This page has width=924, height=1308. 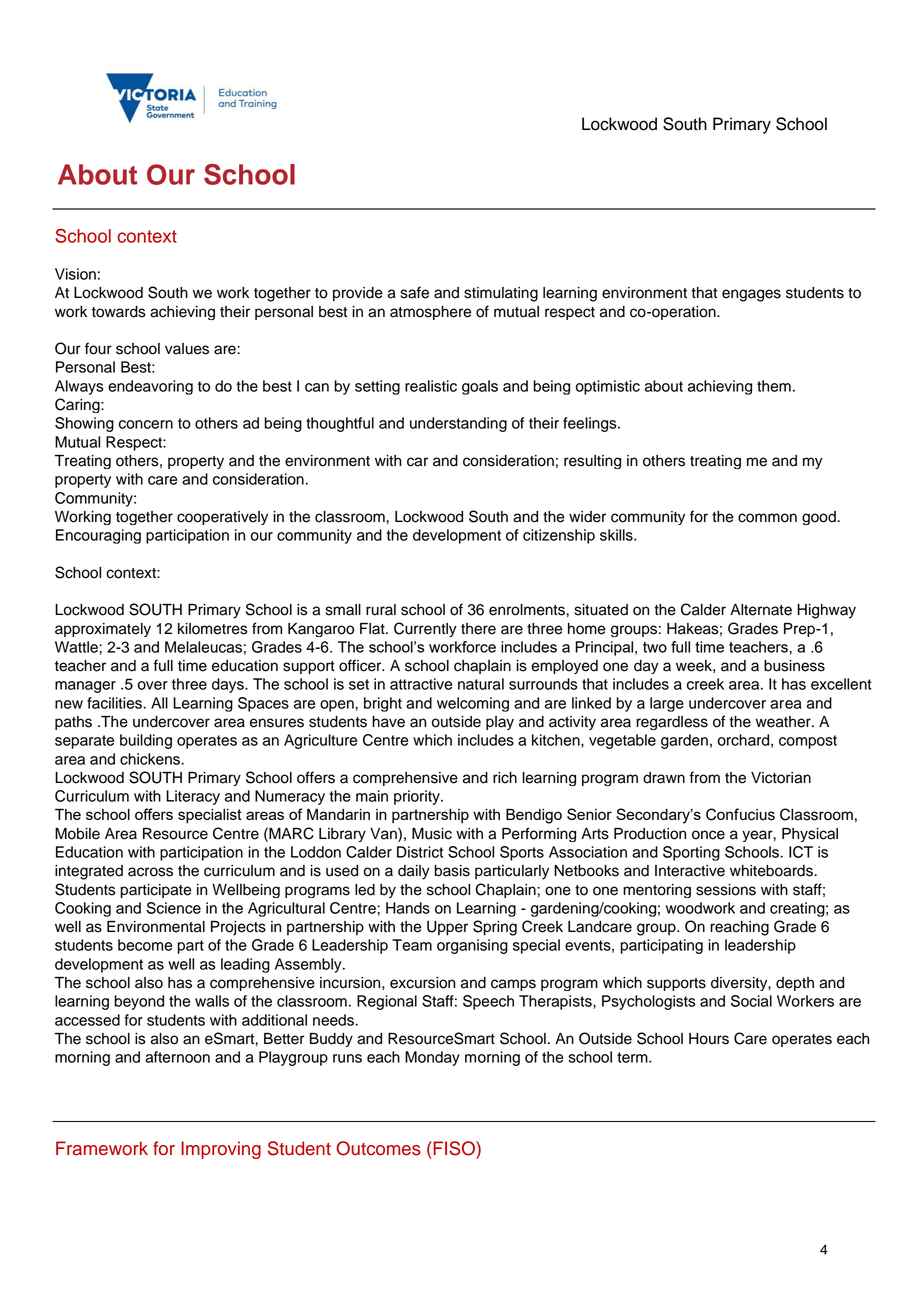 What do you see at coordinates (795, 984) in the page?
I see `depth` at bounding box center [795, 984].
